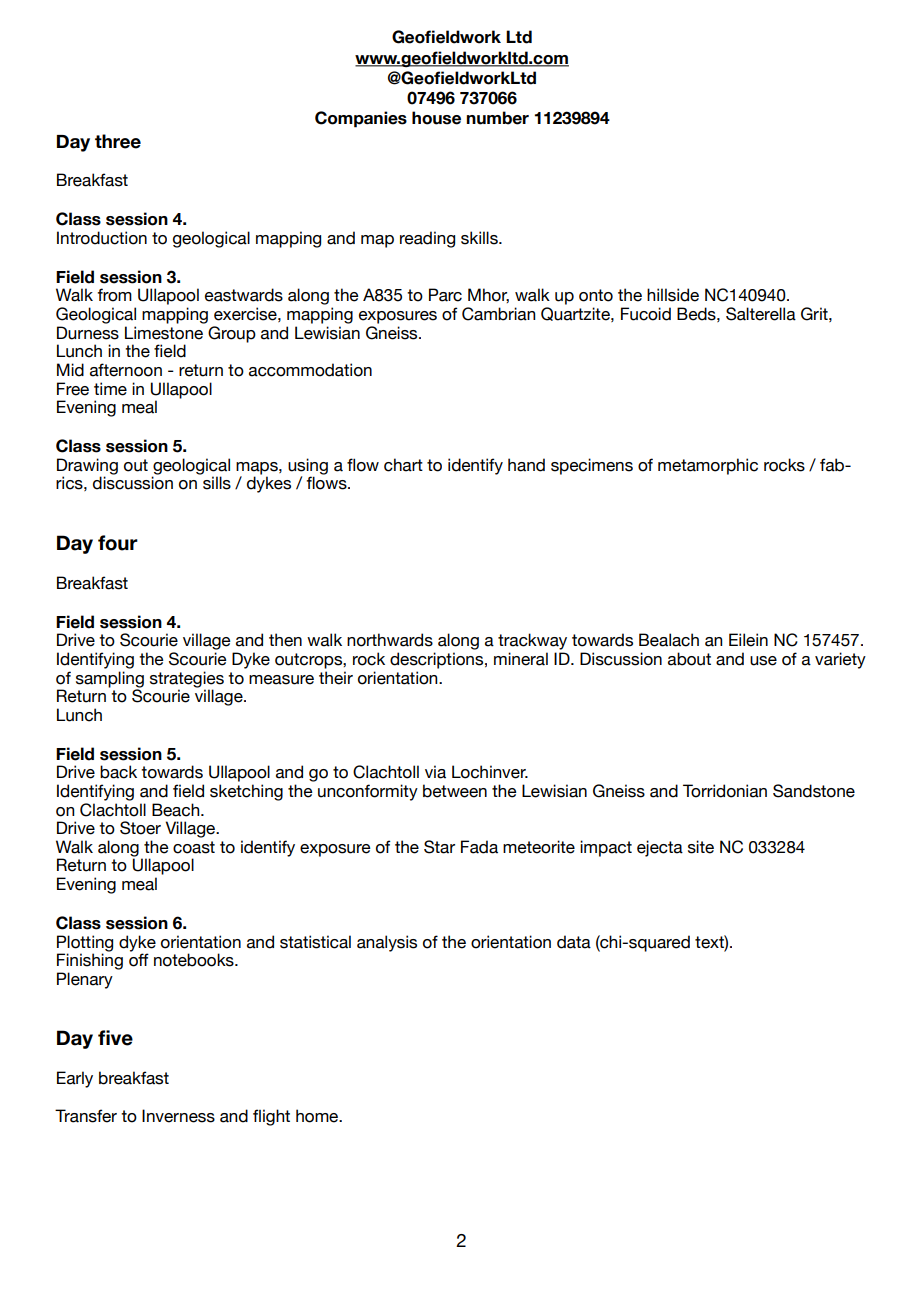 The image size is (924, 1308). Describe the element at coordinates (318, 1116) in the document. I see `home` at that location.
